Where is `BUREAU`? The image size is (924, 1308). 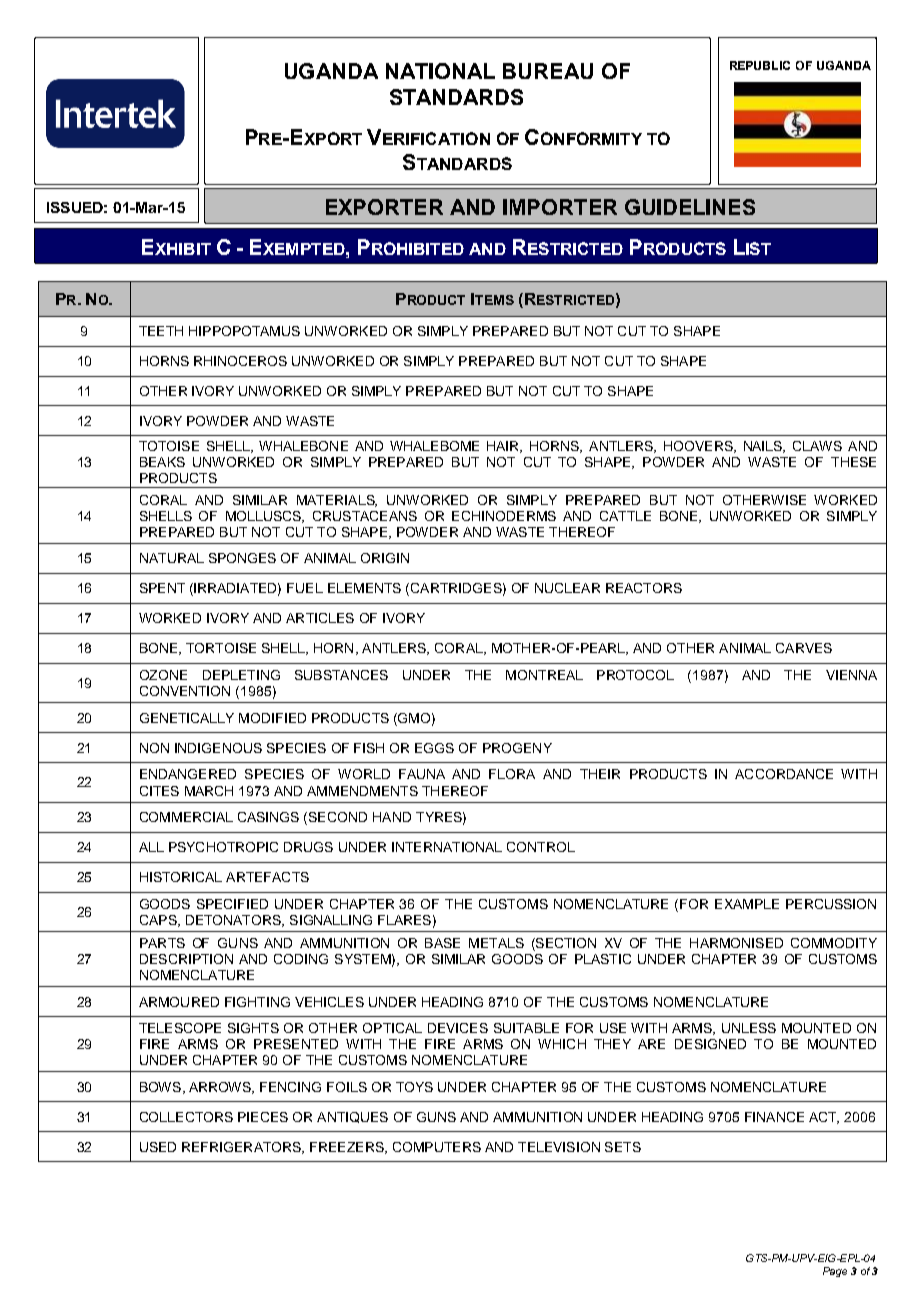 BUREAU is located at coordinates (548, 71).
